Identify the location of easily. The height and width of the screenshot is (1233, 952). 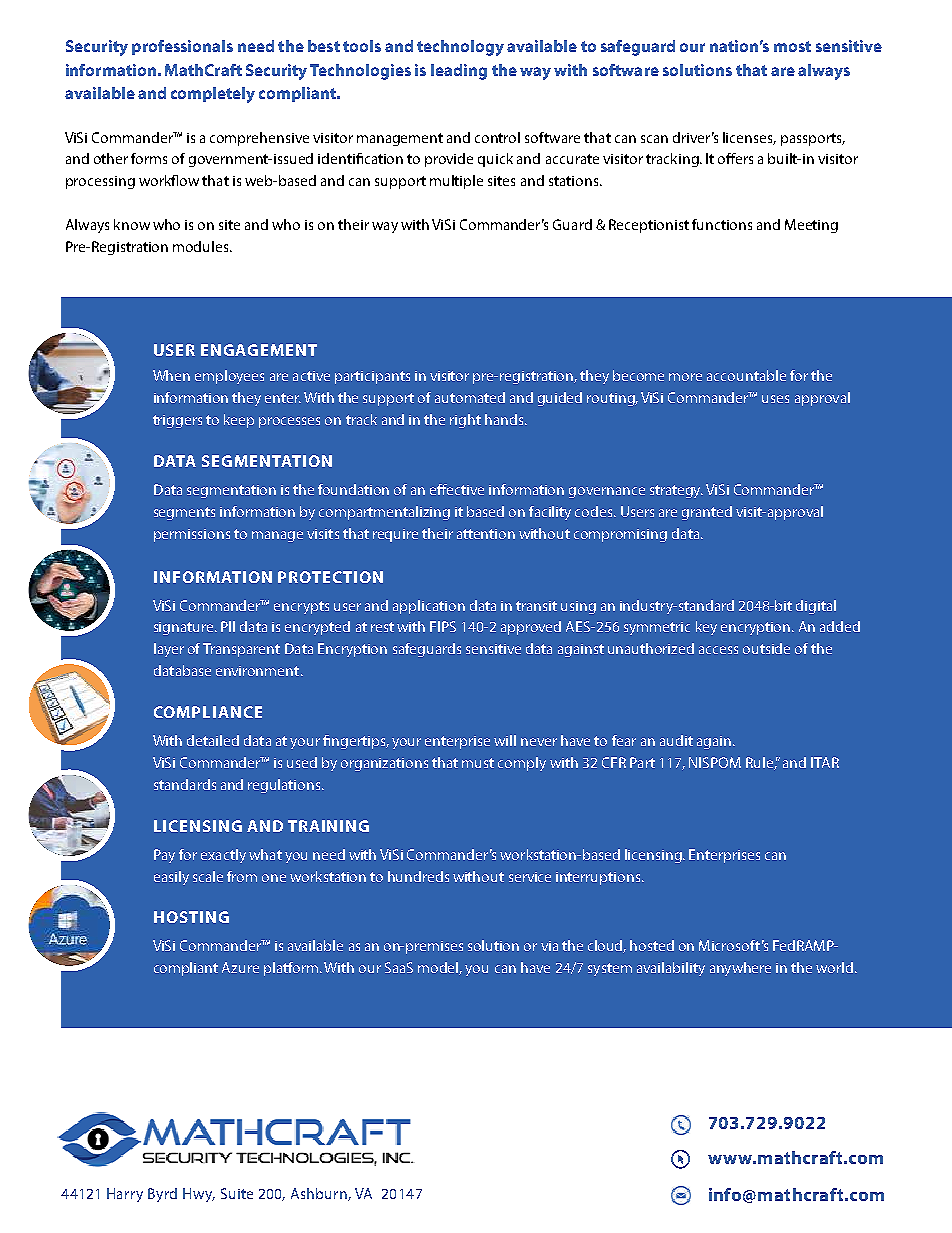
(171, 878).
